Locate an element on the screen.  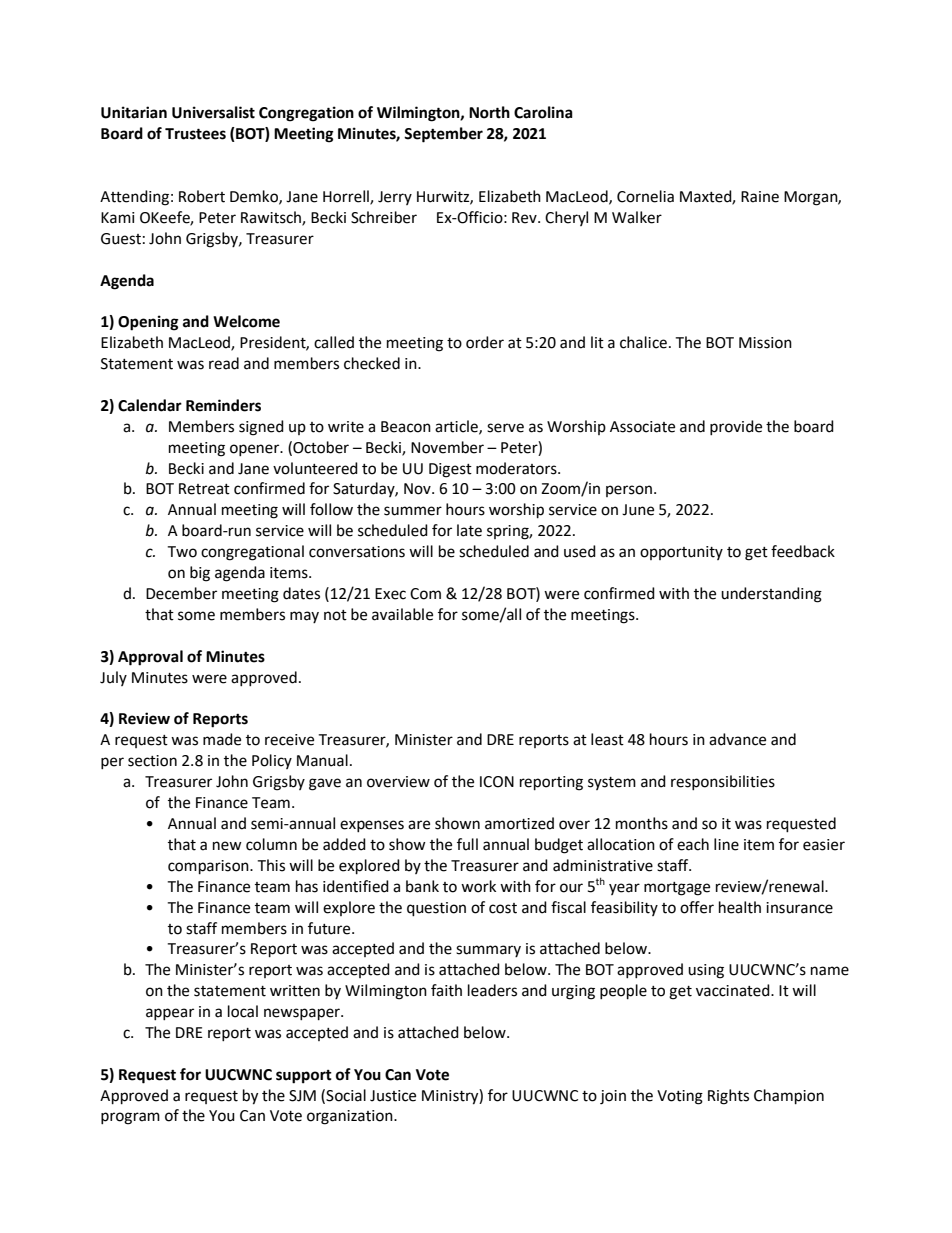
Retreat is located at coordinates (204, 489).
